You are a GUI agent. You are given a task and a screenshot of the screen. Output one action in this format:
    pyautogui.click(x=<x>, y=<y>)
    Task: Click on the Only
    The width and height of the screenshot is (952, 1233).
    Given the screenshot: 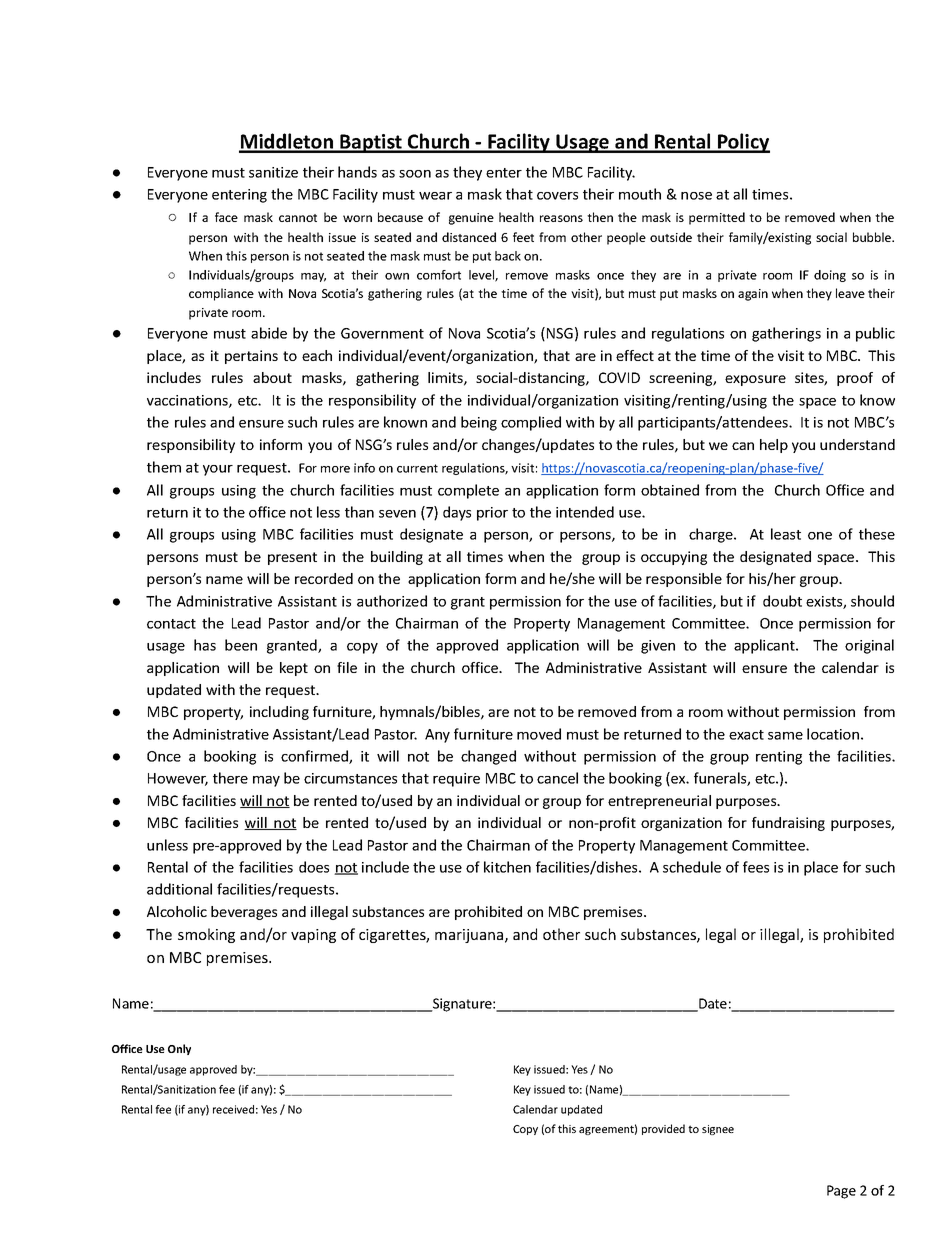 What is the action you would take?
    pyautogui.click(x=179, y=1049)
